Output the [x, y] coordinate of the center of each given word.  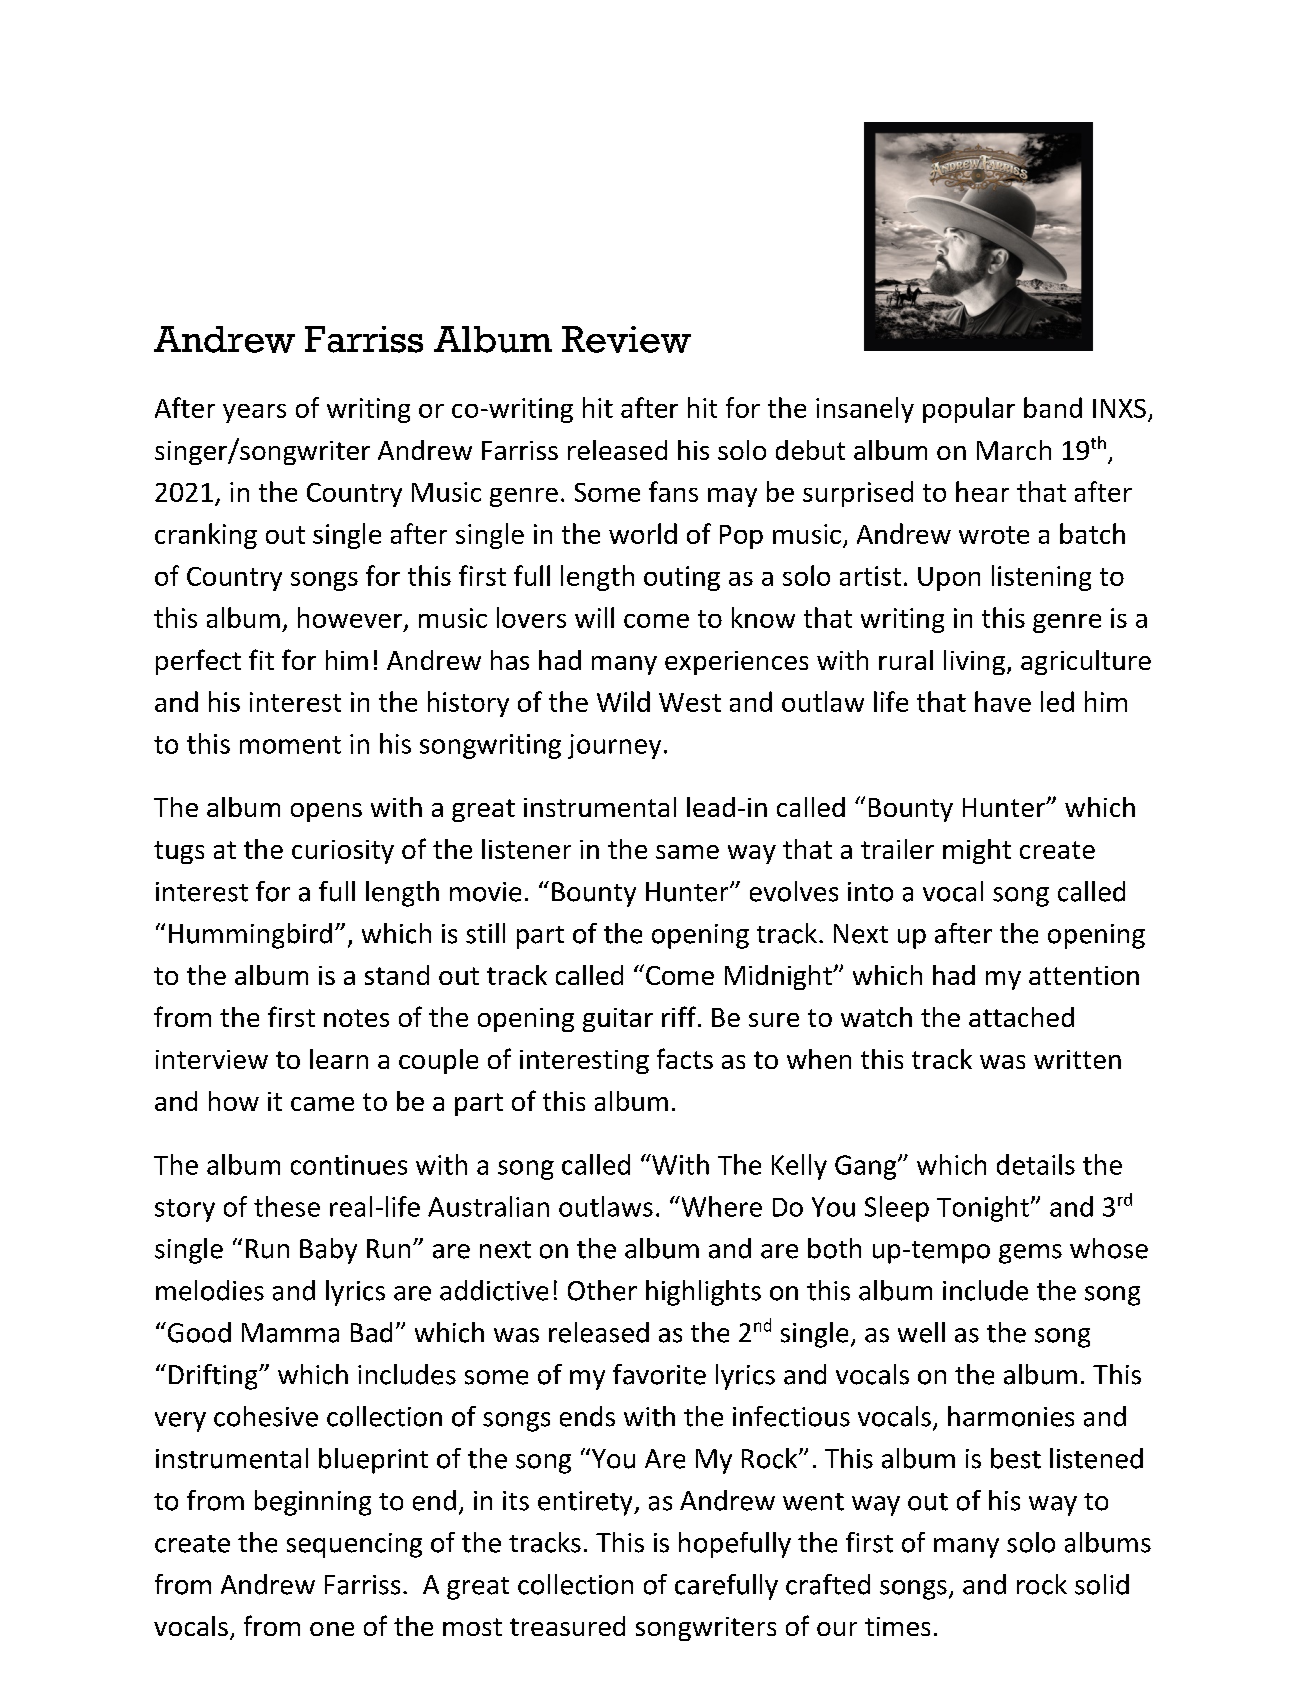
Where [720, 1206]
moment [290, 745]
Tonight [983, 1209]
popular [969, 410]
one [332, 1629]
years [254, 413]
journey [614, 746]
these [287, 1206]
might [977, 851]
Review [626, 339]
